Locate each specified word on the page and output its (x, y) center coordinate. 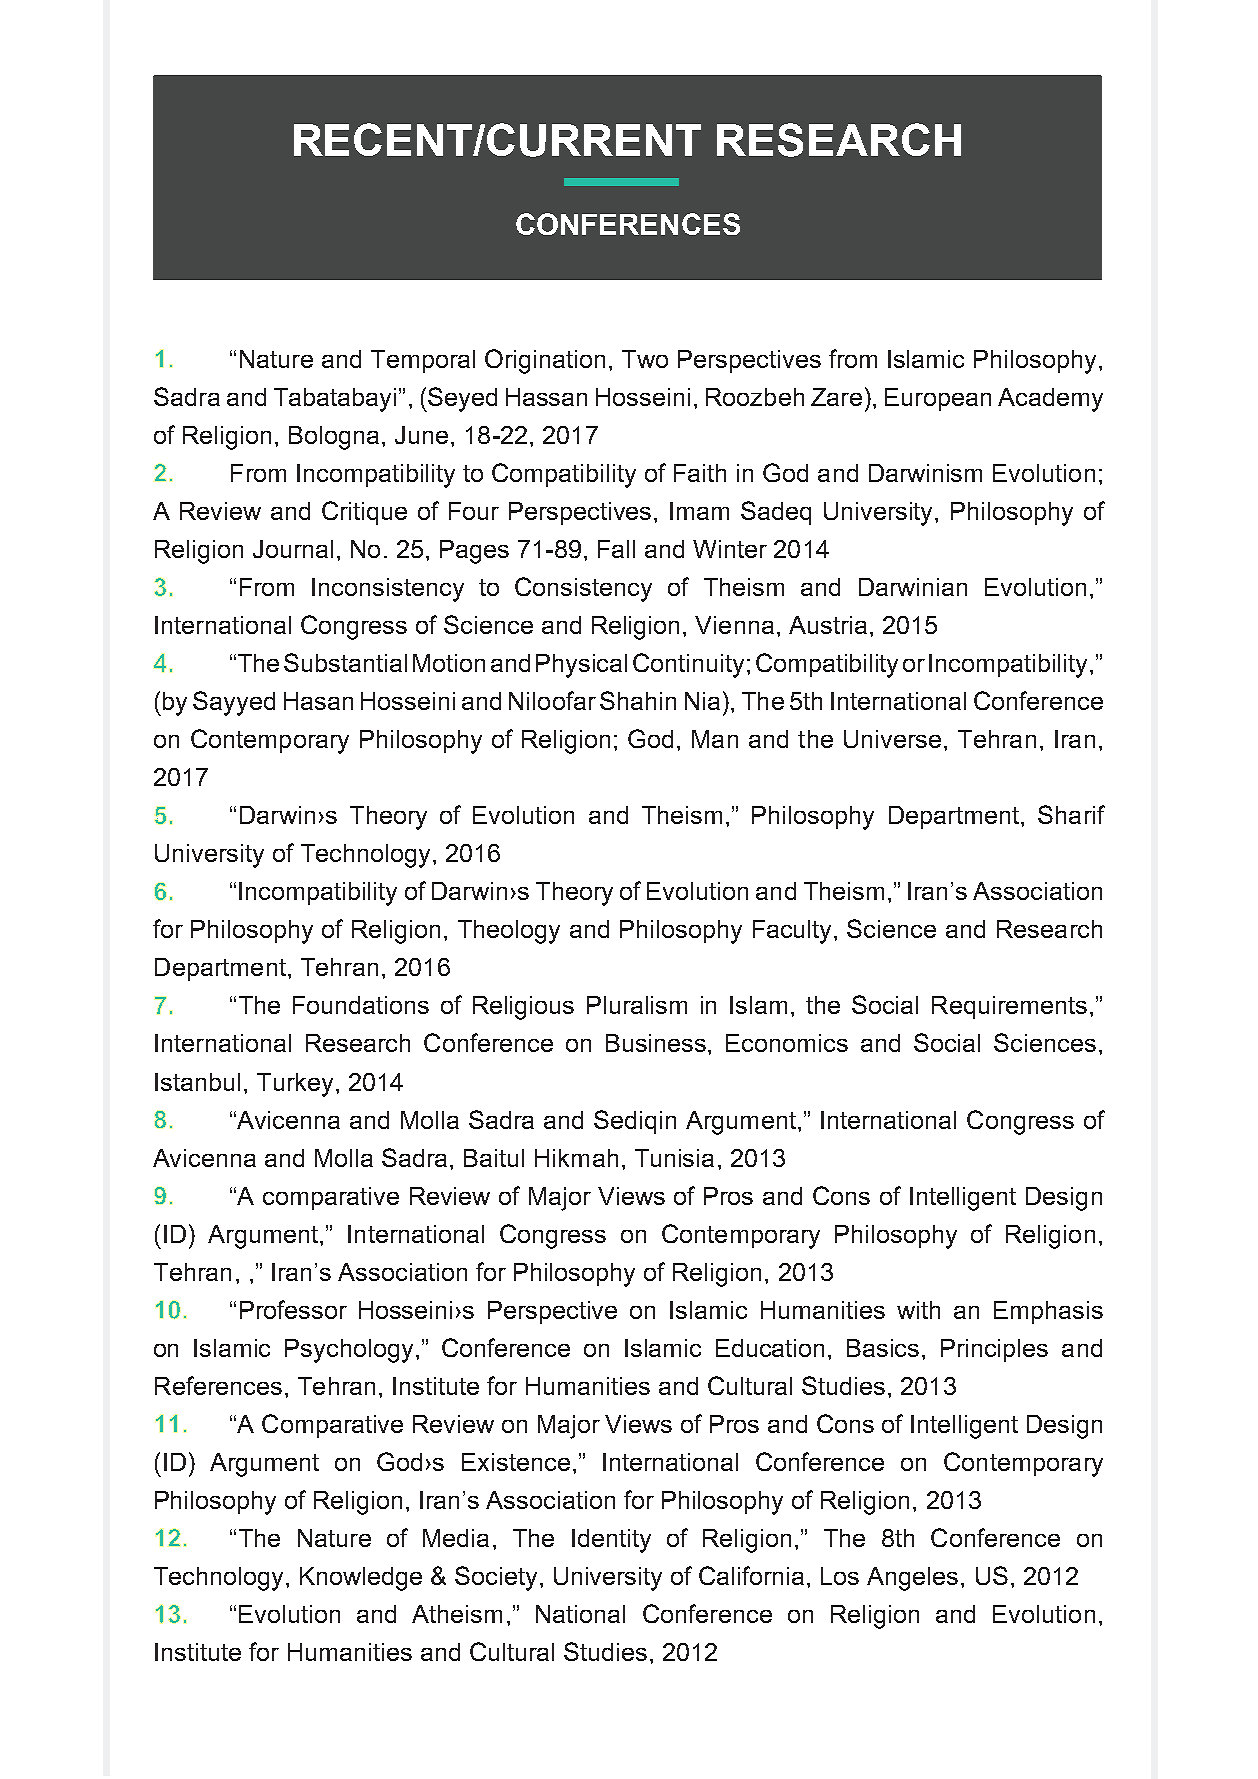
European (938, 399)
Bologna (334, 438)
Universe (892, 739)
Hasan (318, 701)
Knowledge (361, 1579)
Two (645, 359)
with (918, 1310)
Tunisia (674, 1158)
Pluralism (637, 1005)
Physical (581, 666)
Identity (611, 1541)
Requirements (1009, 1007)
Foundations (361, 1005)
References (218, 1385)
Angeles (912, 1579)
